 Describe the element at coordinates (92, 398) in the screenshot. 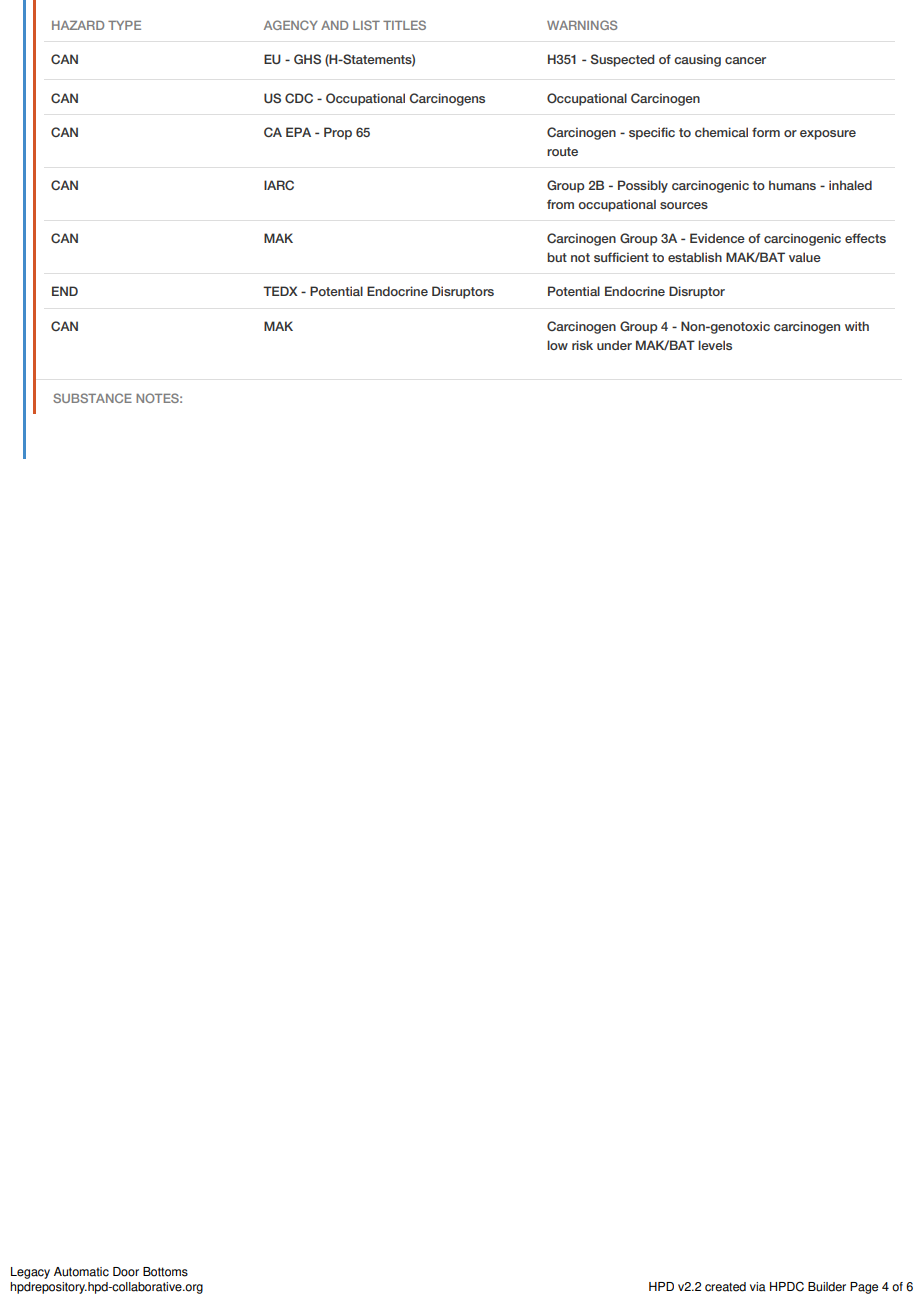

I see `SUBSTANCE` at that location.
